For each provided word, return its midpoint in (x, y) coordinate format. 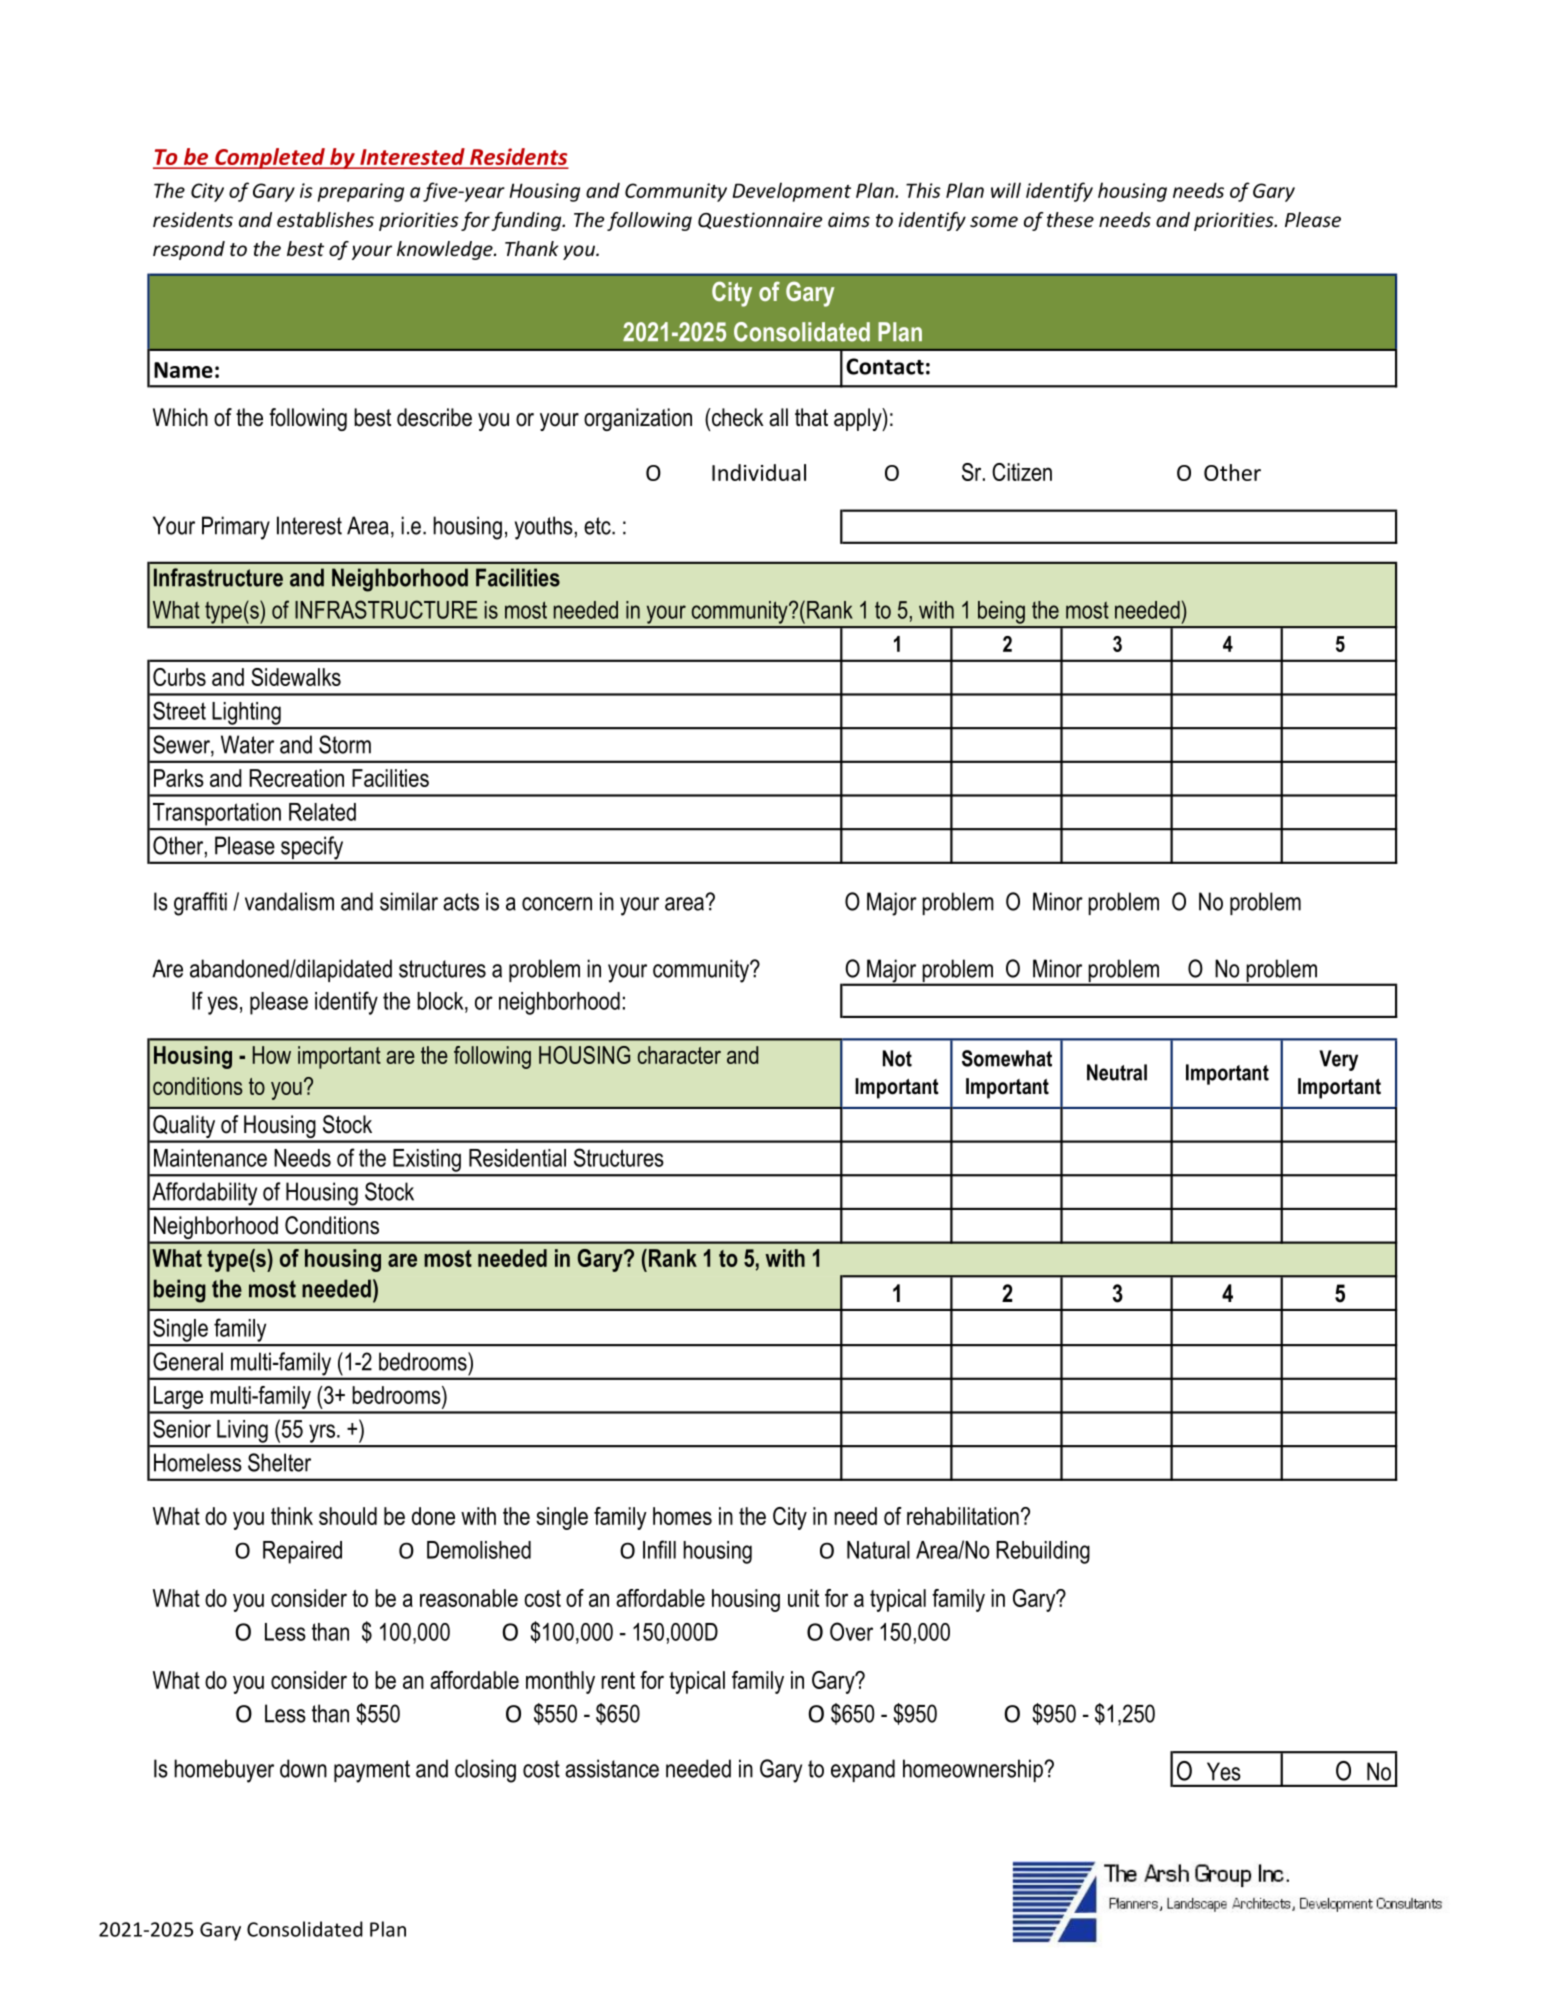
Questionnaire (760, 220)
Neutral (1117, 1072)
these (1070, 219)
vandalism (289, 901)
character (679, 1055)
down (303, 1768)
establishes (325, 219)
